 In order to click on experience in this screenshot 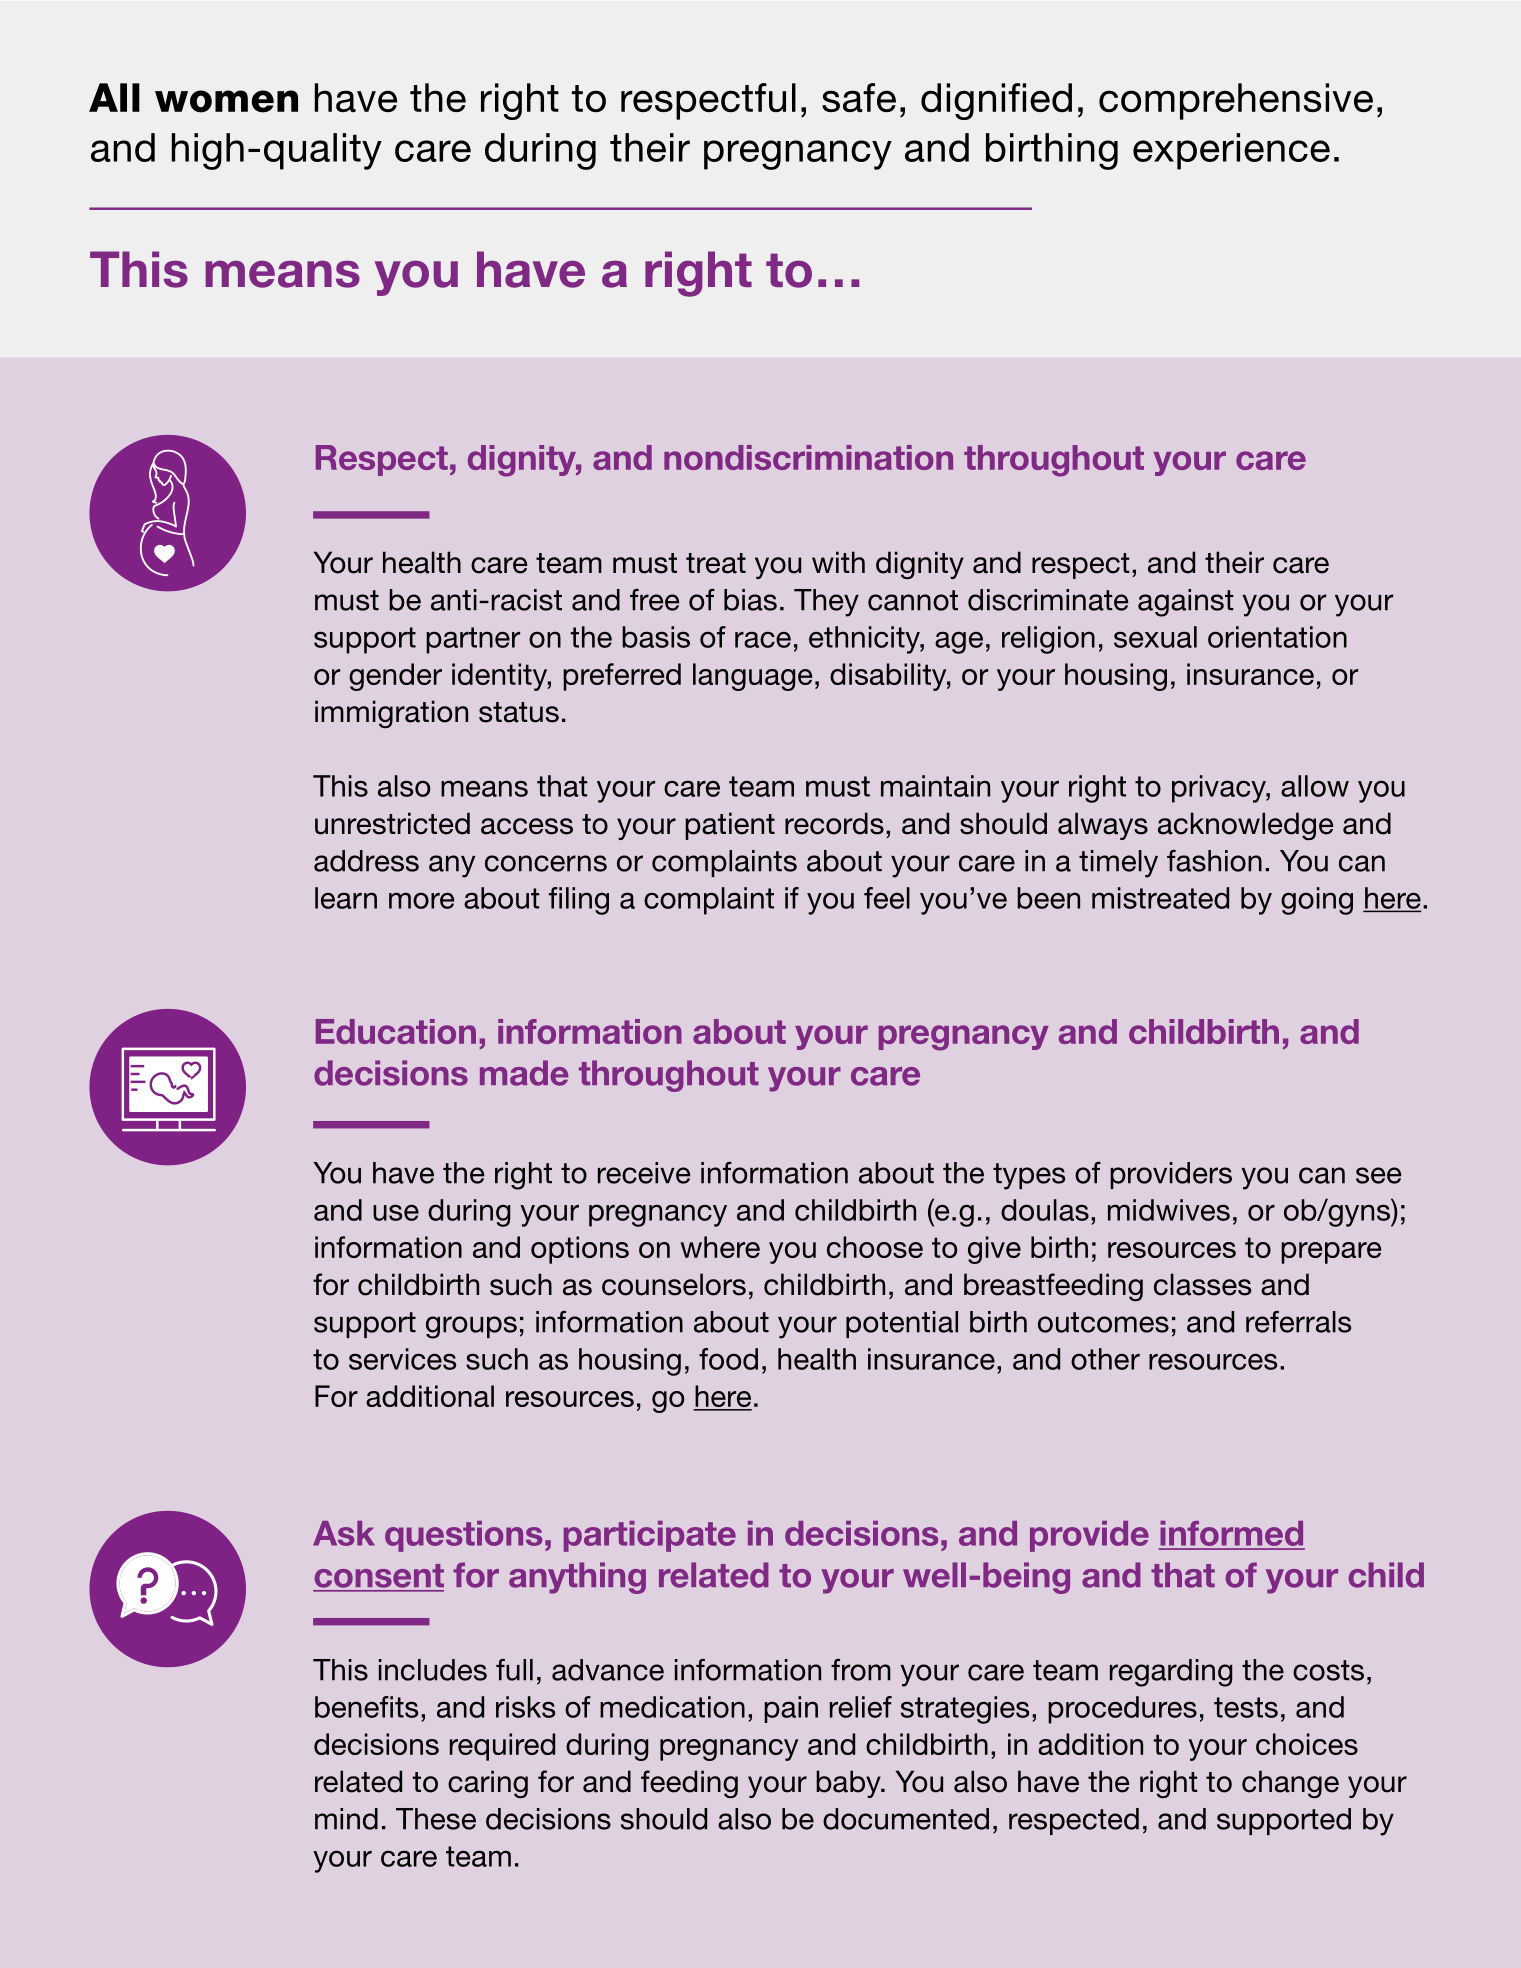, I will do `click(1231, 151)`.
